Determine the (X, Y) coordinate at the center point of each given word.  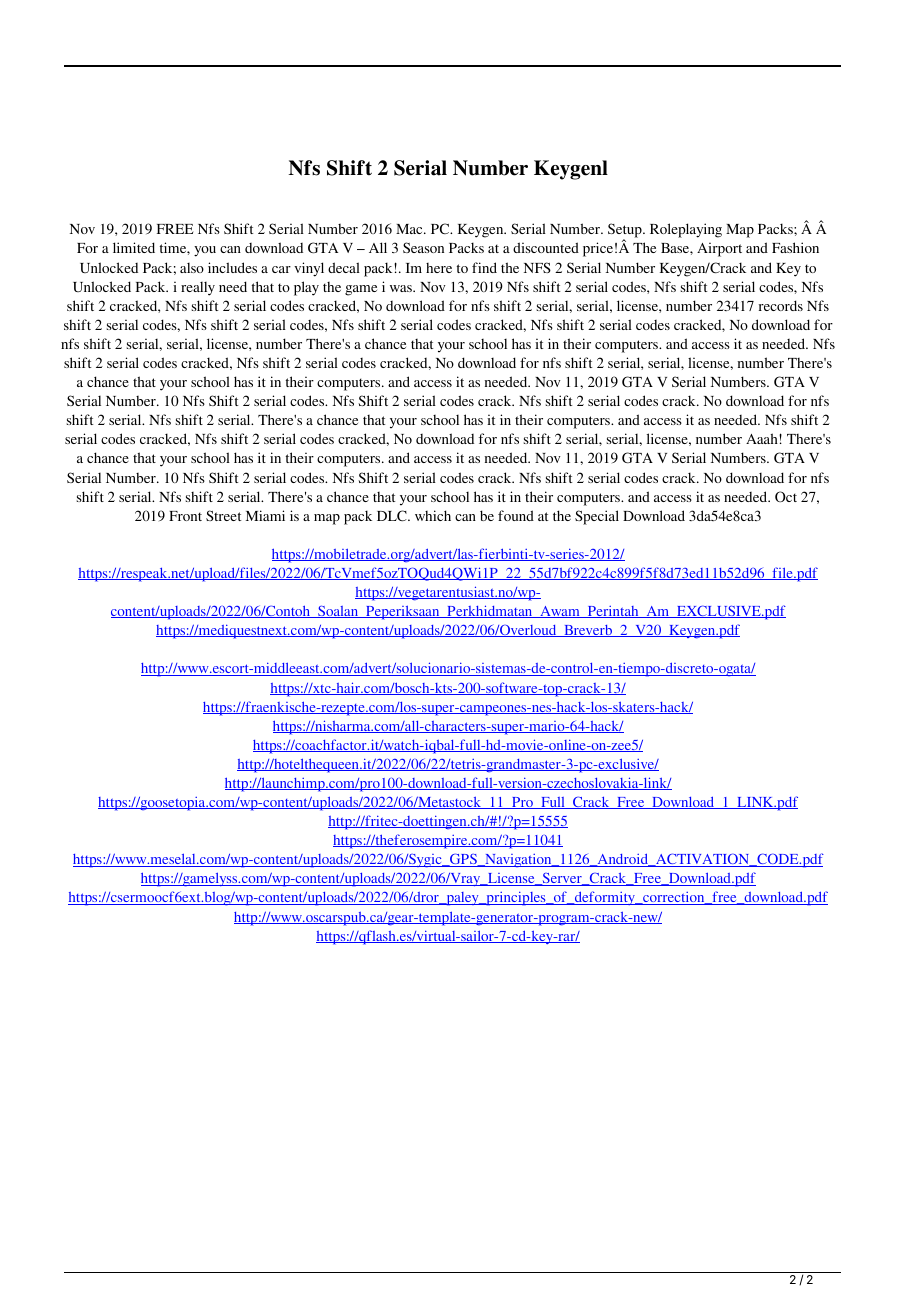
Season (423, 247)
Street (224, 515)
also (192, 268)
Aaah (763, 438)
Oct (786, 496)
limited (134, 247)
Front (185, 516)
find (484, 267)
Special (597, 517)
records (781, 305)
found (516, 515)
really (198, 289)
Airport (719, 249)
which (433, 515)
